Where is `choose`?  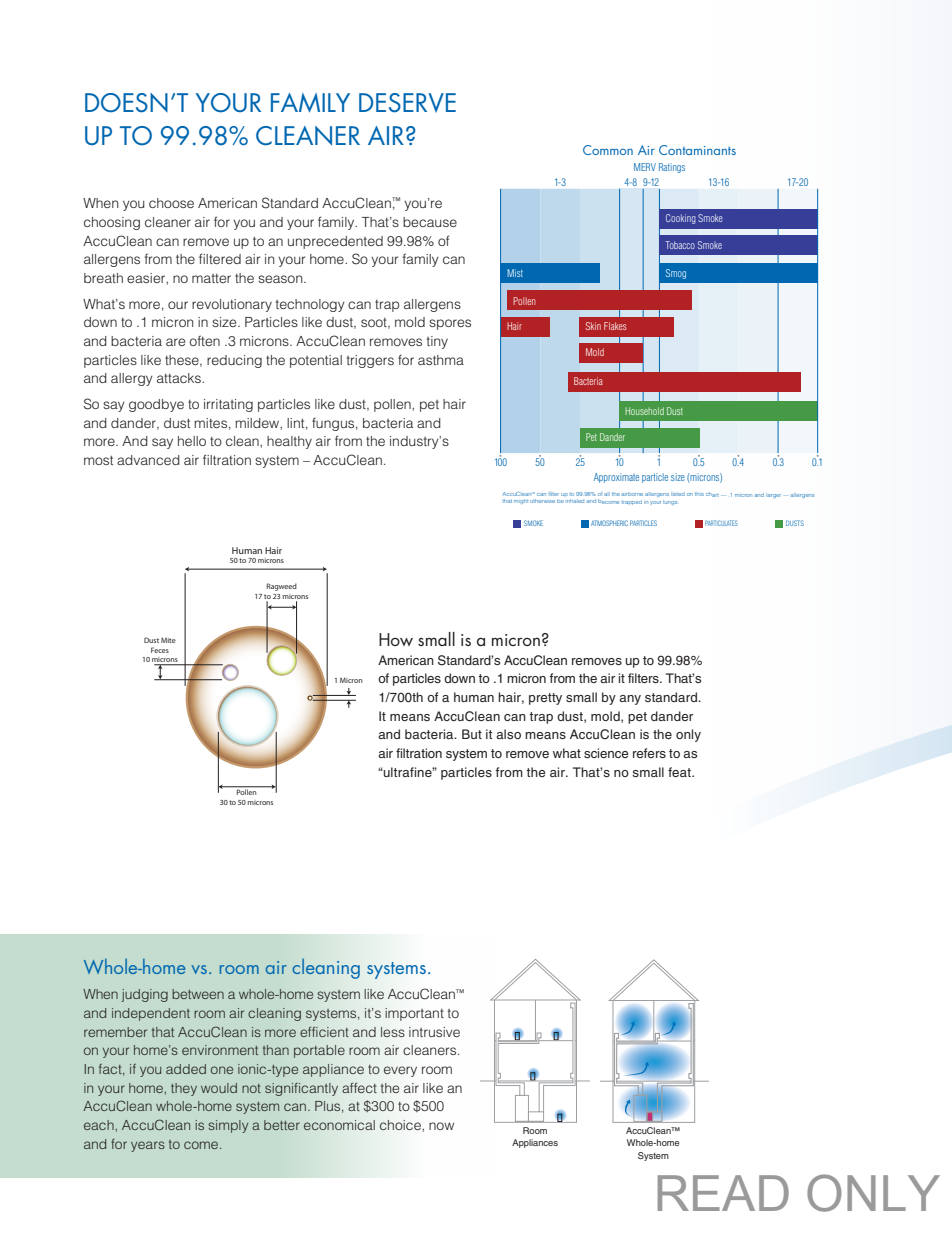 choose is located at coordinates (171, 203).
